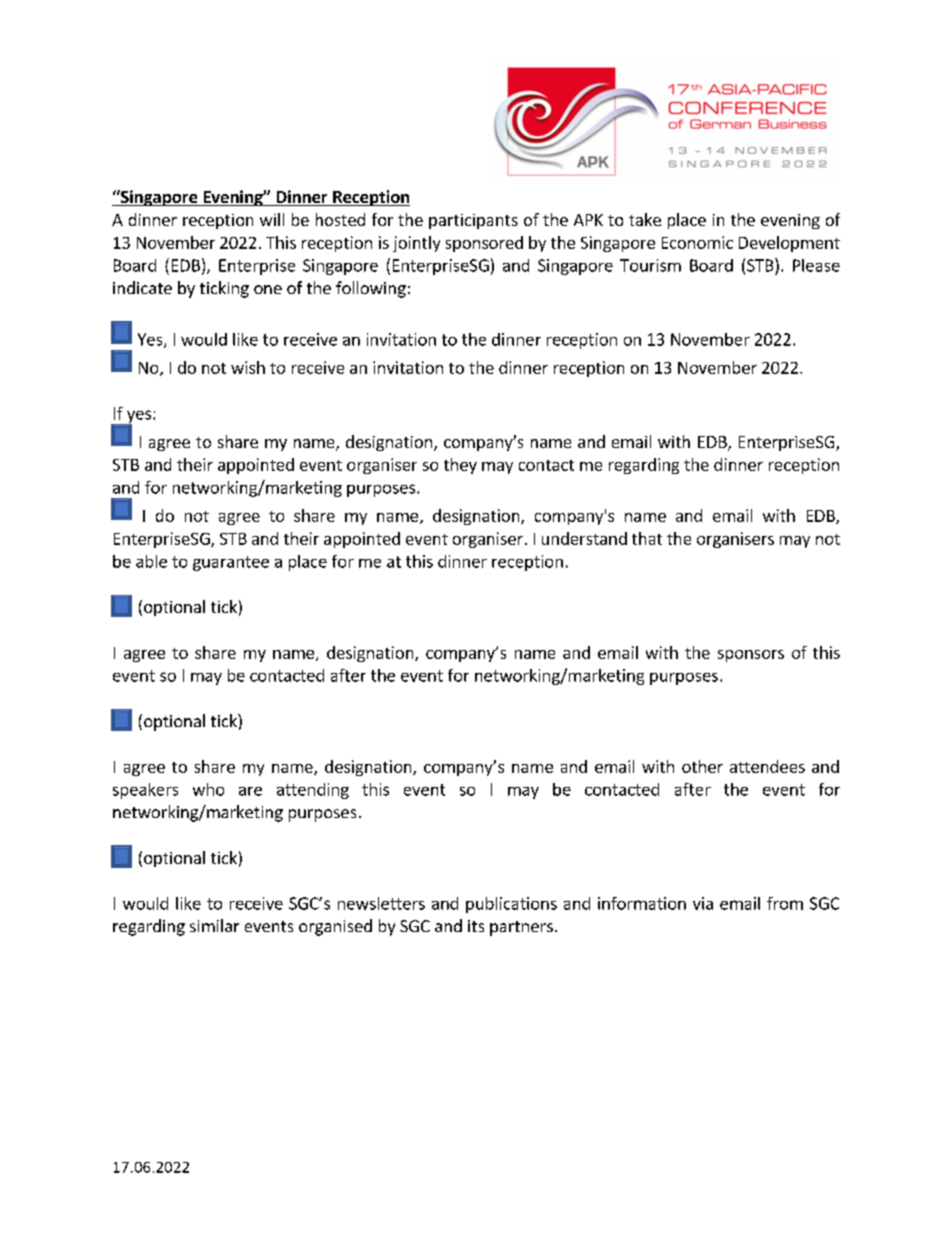 The height and width of the screenshot is (1233, 952). I want to click on will, so click(272, 219).
